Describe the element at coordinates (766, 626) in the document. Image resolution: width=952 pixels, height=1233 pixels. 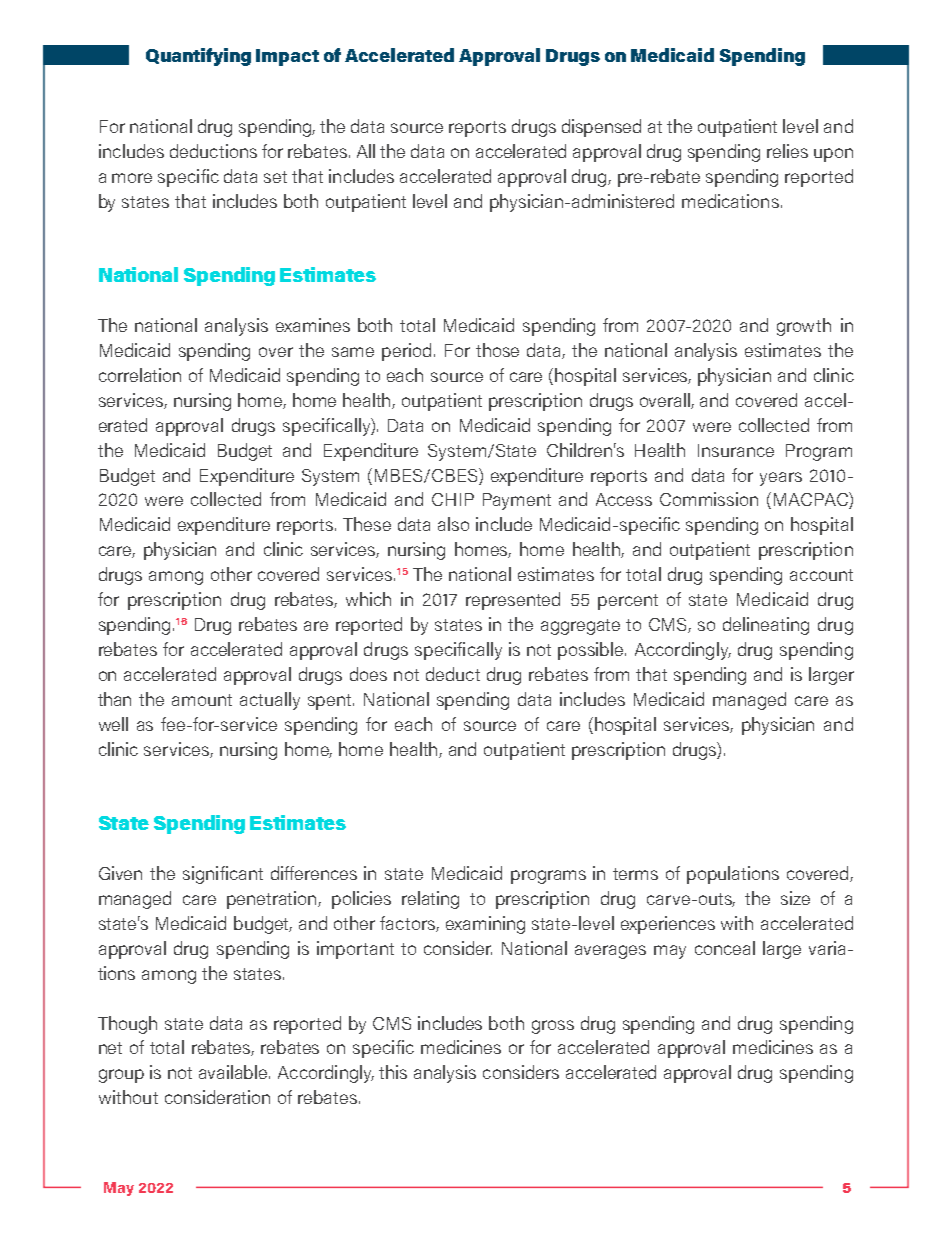
I see `delineating` at that location.
